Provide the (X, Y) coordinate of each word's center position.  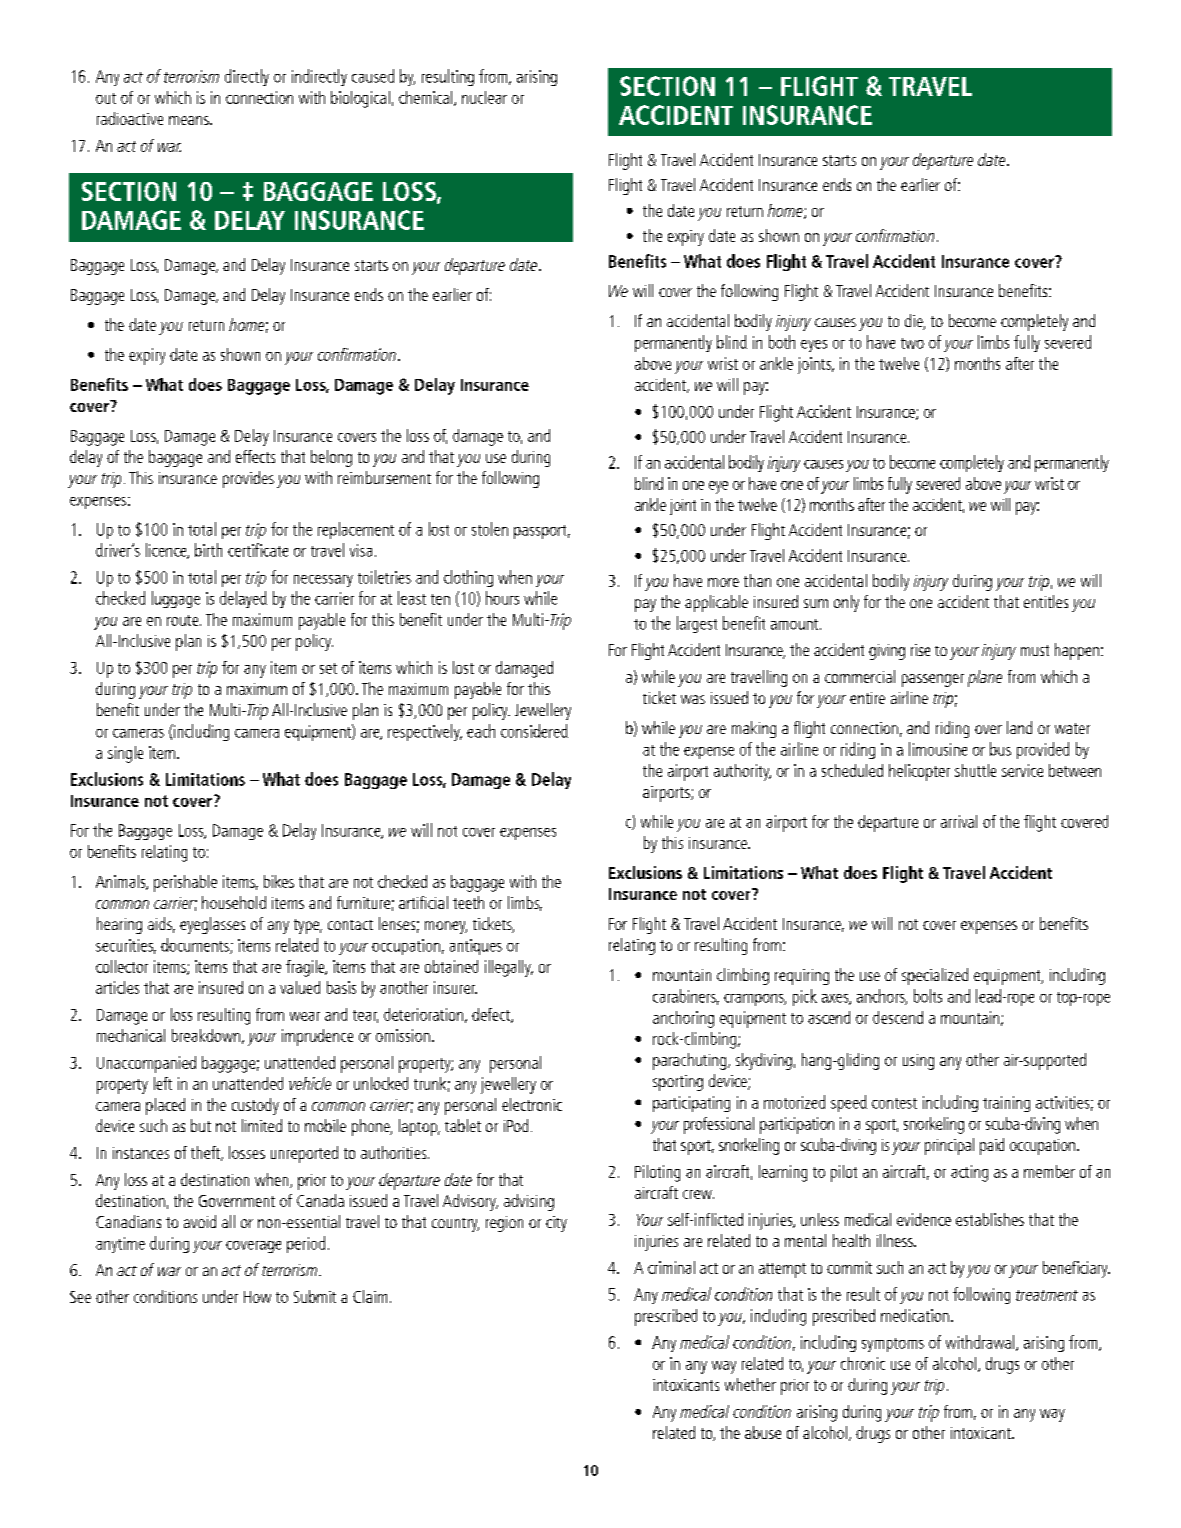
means (190, 120)
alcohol (956, 1364)
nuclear (484, 97)
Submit (315, 1296)
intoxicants (686, 1385)
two (912, 343)
